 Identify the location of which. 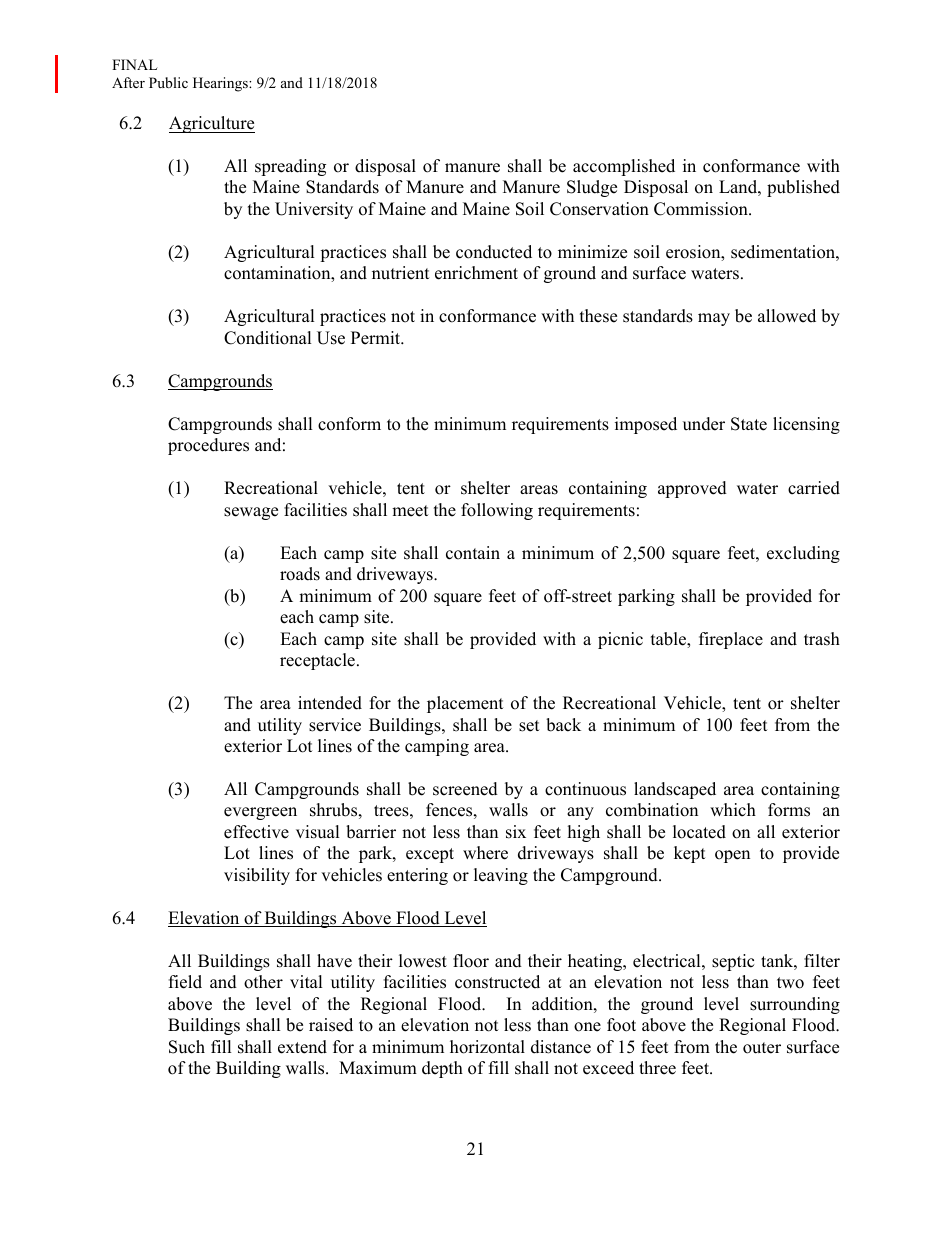
(733, 810).
